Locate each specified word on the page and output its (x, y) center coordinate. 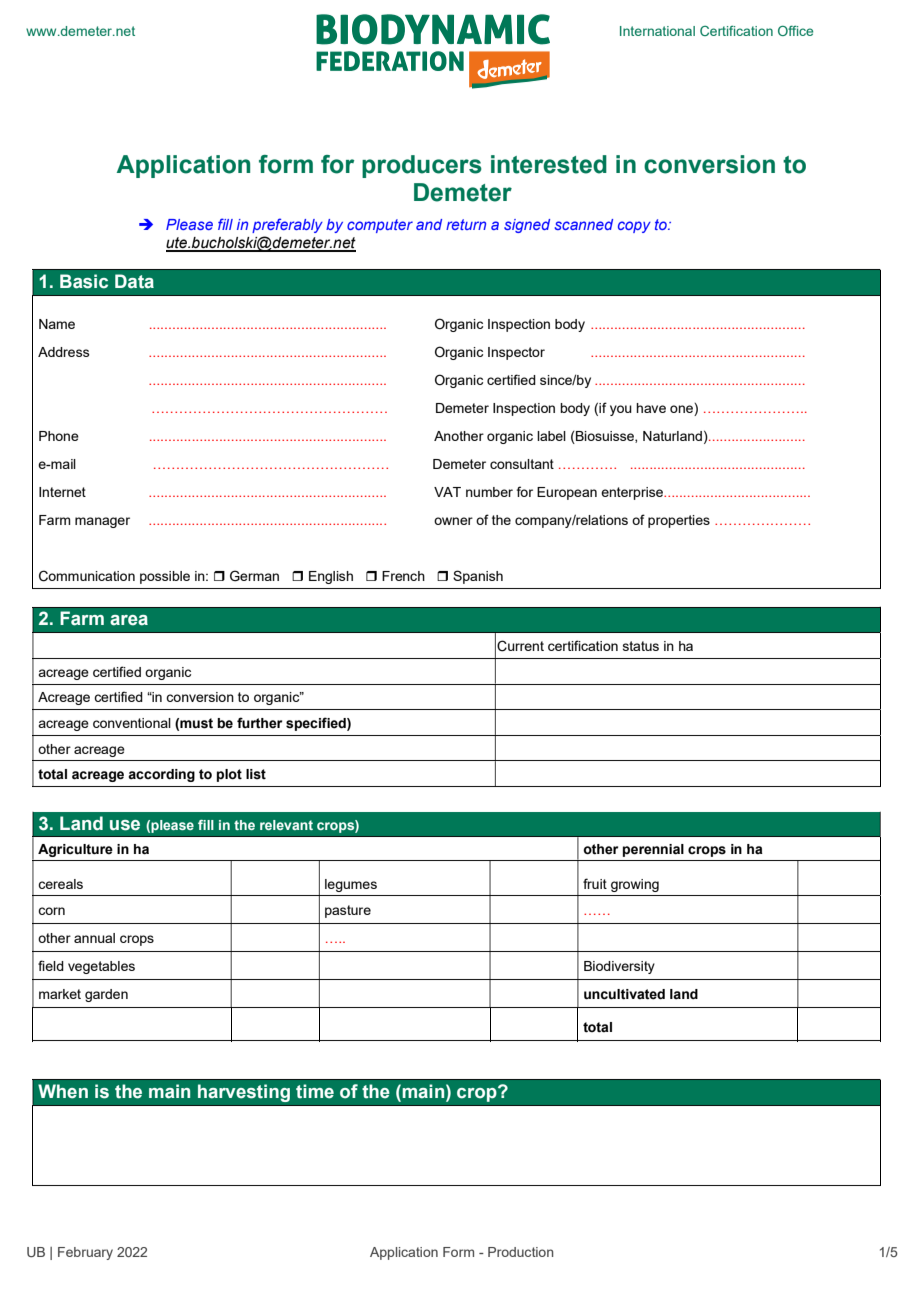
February (85, 1253)
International (657, 31)
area (129, 620)
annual (94, 938)
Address (64, 352)
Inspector (516, 353)
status (641, 646)
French (403, 576)
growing (635, 885)
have (651, 408)
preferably (287, 225)
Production (520, 1252)
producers (422, 166)
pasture (348, 911)
